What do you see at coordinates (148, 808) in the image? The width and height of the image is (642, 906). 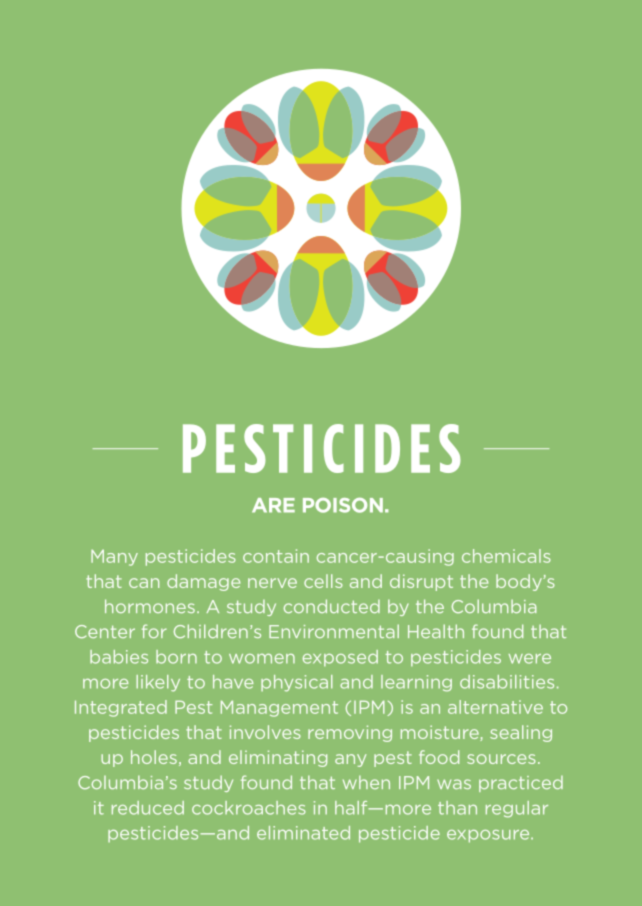 I see `reduced` at bounding box center [148, 808].
